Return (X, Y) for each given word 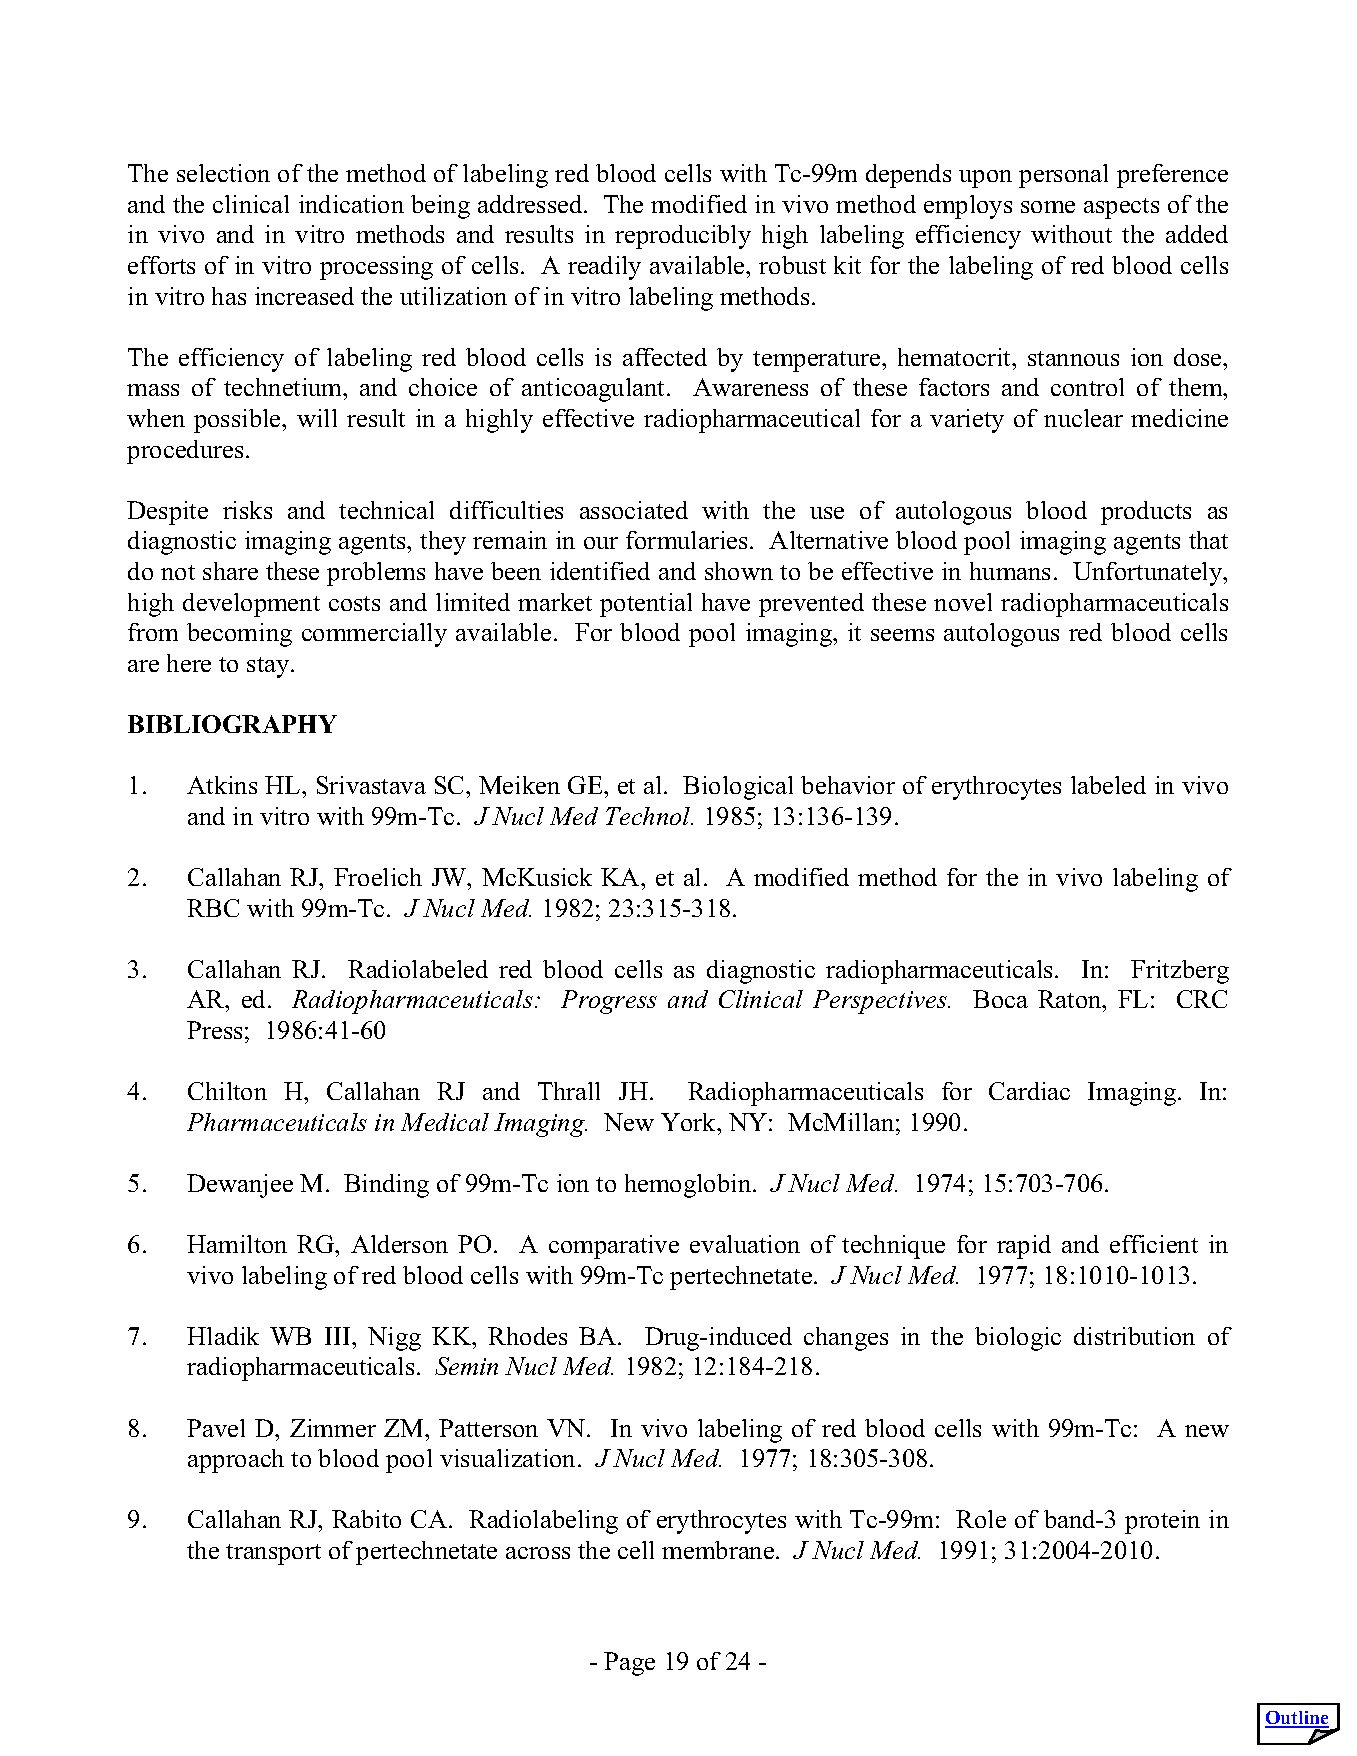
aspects (1121, 208)
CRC (1202, 999)
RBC (213, 908)
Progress (609, 1002)
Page (629, 1664)
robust (792, 265)
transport (273, 1554)
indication (351, 204)
